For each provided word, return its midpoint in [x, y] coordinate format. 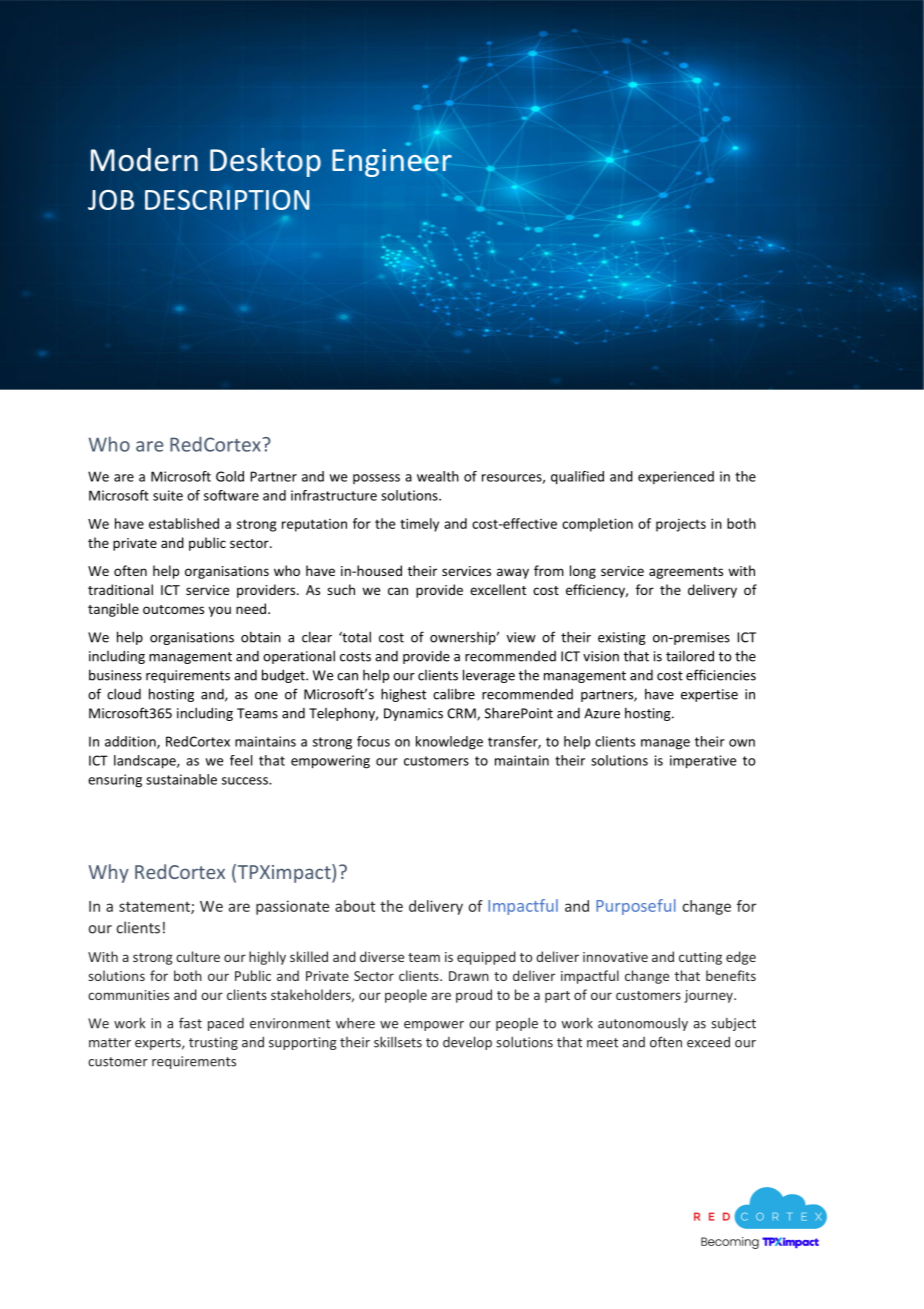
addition [131, 742]
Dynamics [413, 714]
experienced [676, 477]
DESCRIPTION [227, 200]
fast [190, 1023]
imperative [703, 762]
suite [168, 495]
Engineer [392, 163]
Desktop [265, 162]
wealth [438, 476]
